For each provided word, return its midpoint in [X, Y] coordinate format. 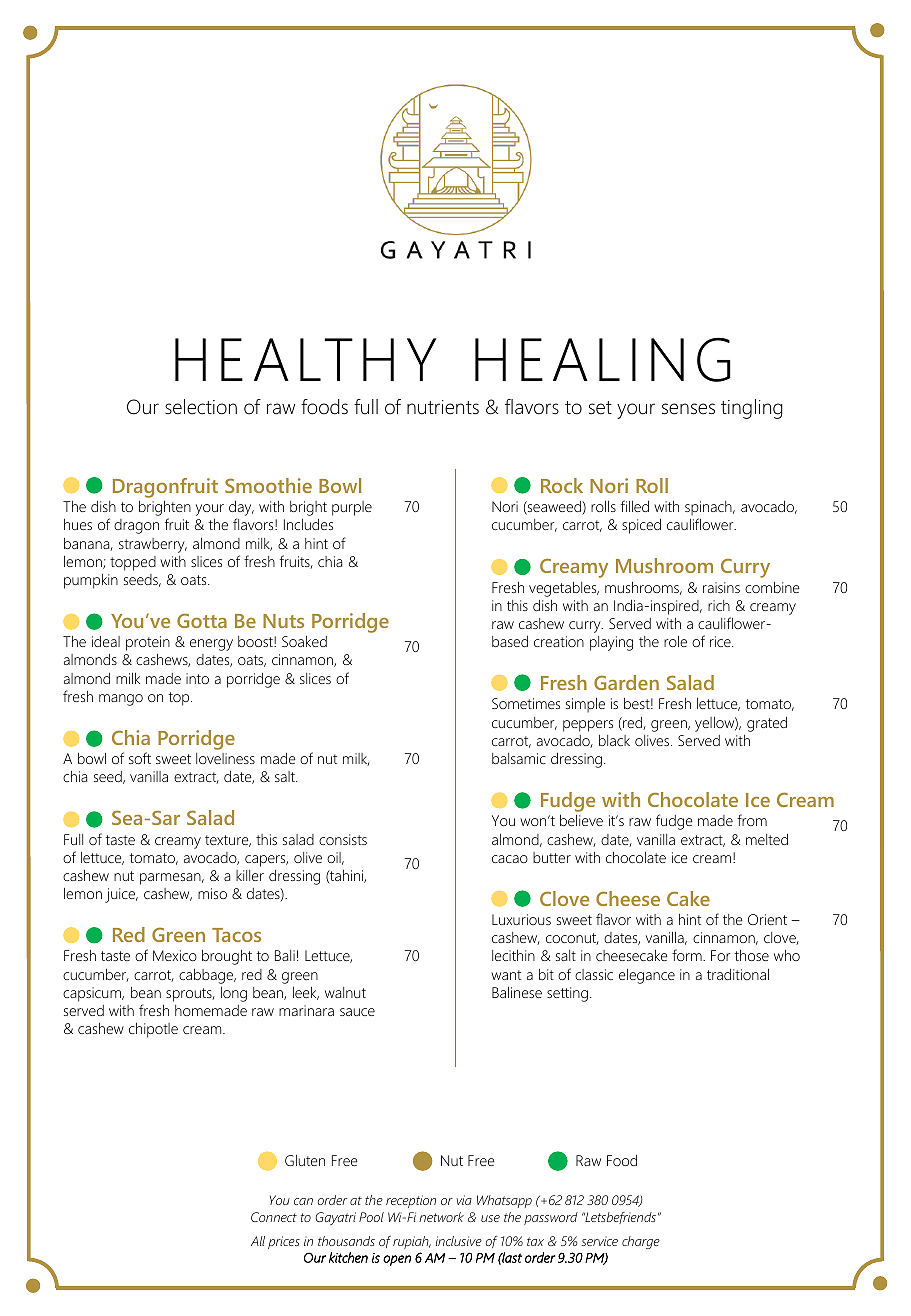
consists [343, 839]
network [441, 1217]
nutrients [443, 407]
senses [688, 409]
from [752, 820]
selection [201, 407]
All [258, 1241]
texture [228, 841]
